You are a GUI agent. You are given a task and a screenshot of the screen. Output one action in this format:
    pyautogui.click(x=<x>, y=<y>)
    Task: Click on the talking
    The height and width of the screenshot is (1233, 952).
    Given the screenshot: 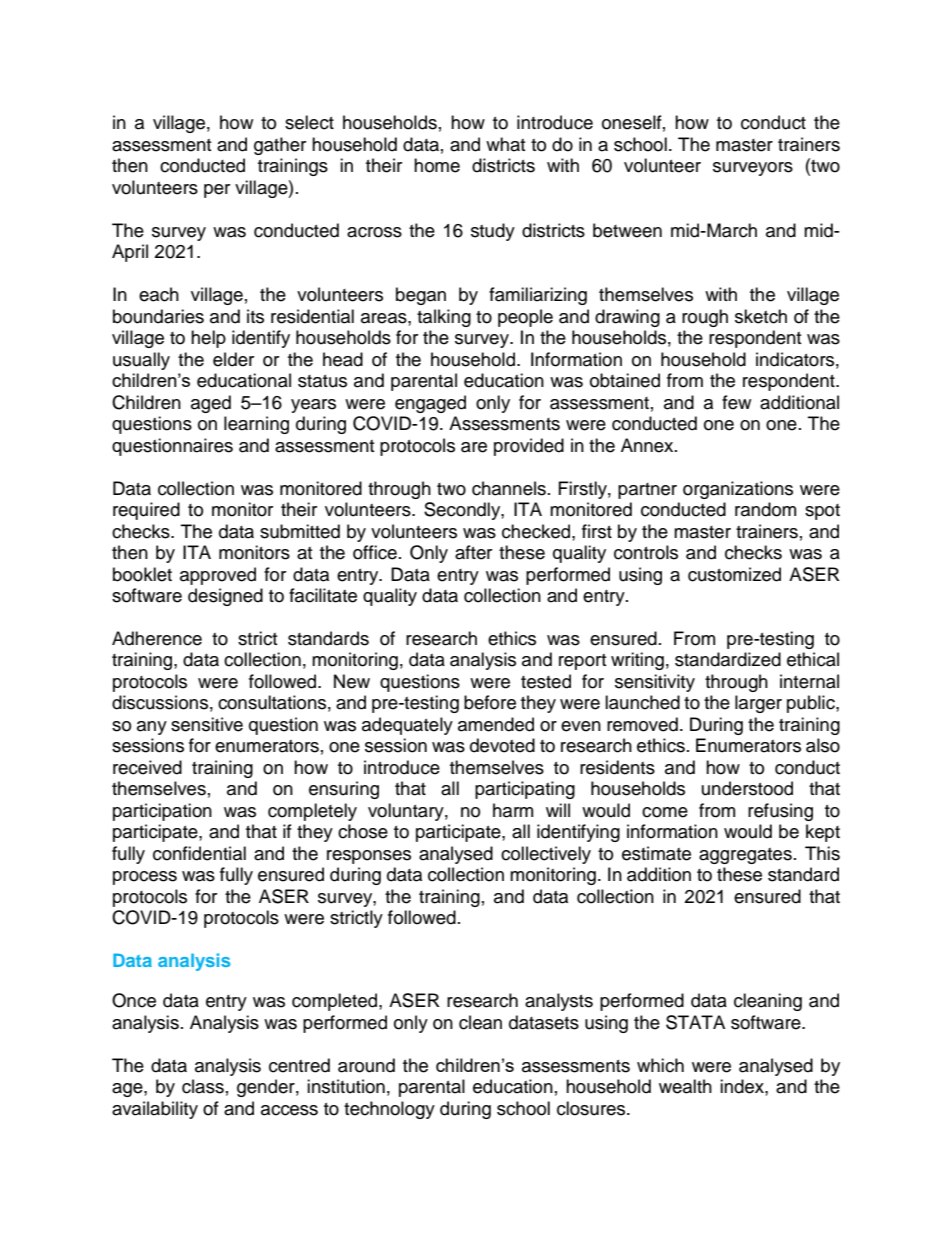 What is the action you would take?
    pyautogui.click(x=444, y=318)
